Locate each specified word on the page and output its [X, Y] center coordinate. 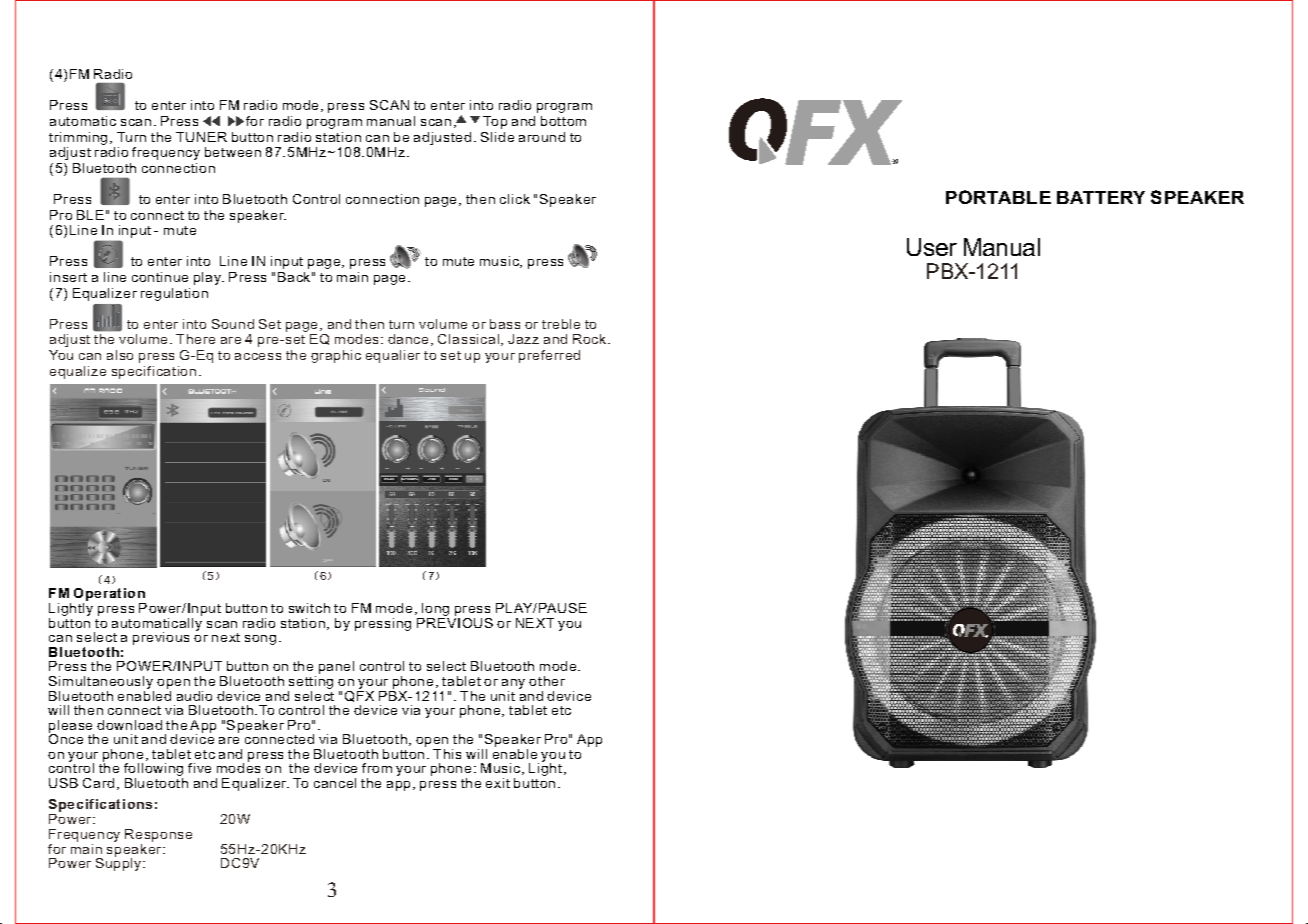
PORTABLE [998, 197]
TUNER [201, 137]
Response [158, 835]
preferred [549, 356]
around [542, 137]
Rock [591, 339]
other [547, 681]
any [513, 684]
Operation [110, 596]
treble [561, 324]
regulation [174, 294]
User [932, 247]
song [260, 640]
